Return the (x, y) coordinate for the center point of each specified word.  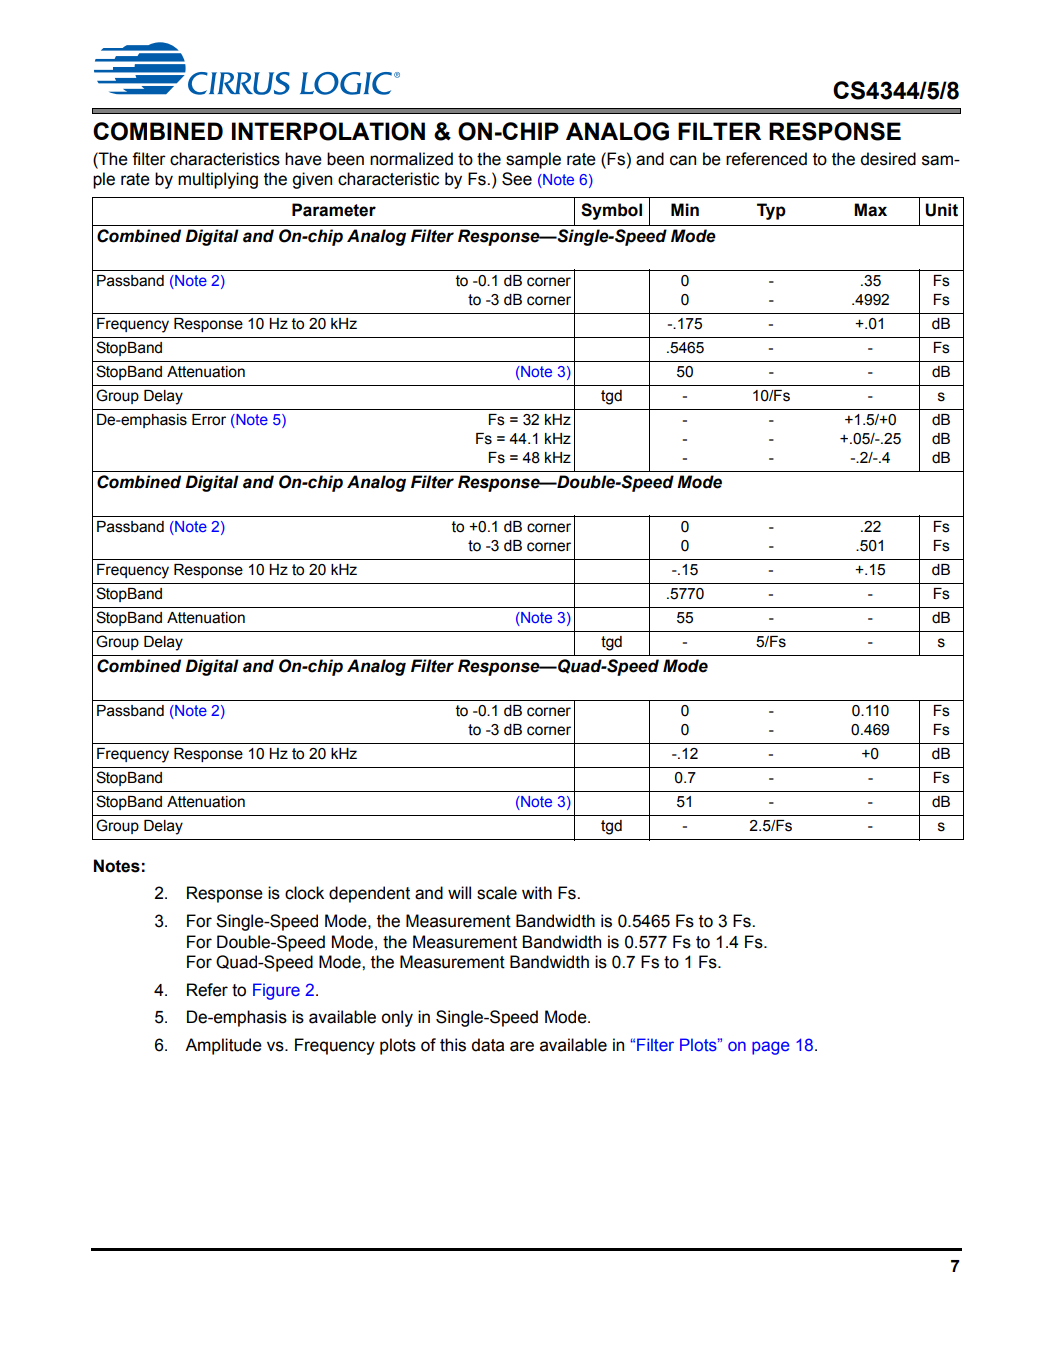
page (771, 1048)
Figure (276, 991)
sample (533, 160)
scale (497, 893)
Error (209, 420)
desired (888, 159)
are (522, 1046)
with (537, 893)
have (303, 159)
